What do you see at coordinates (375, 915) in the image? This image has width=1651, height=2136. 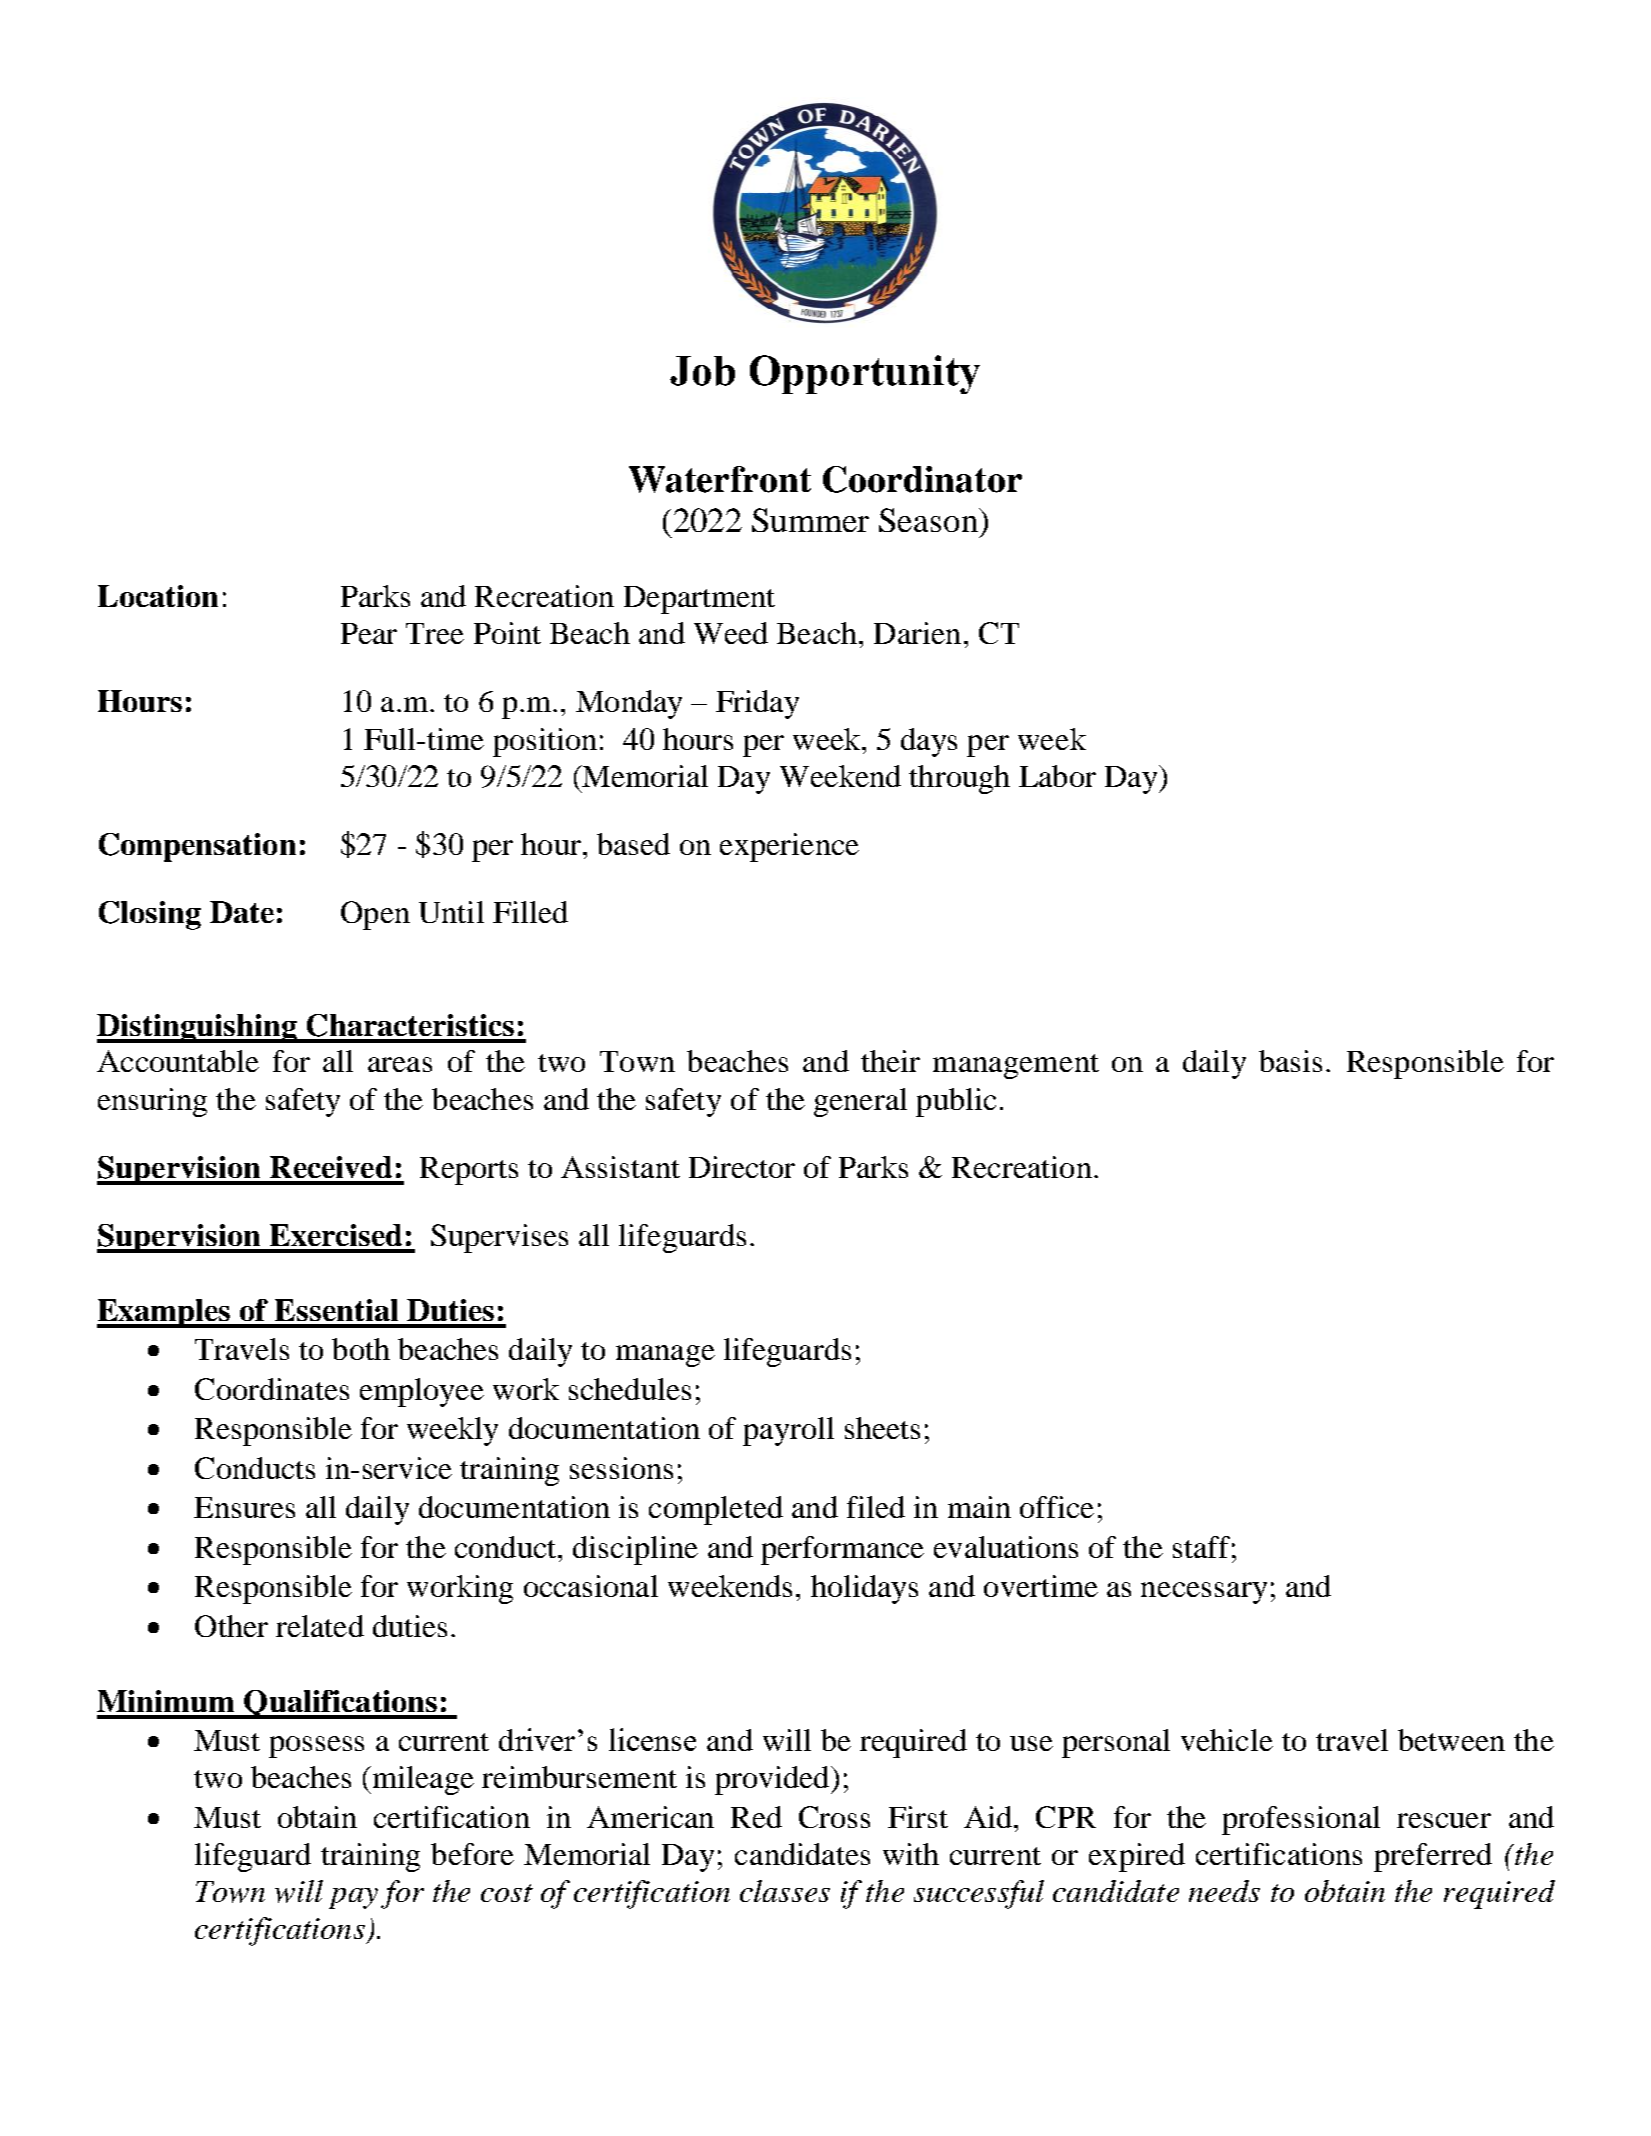 I see `Open` at bounding box center [375, 915].
